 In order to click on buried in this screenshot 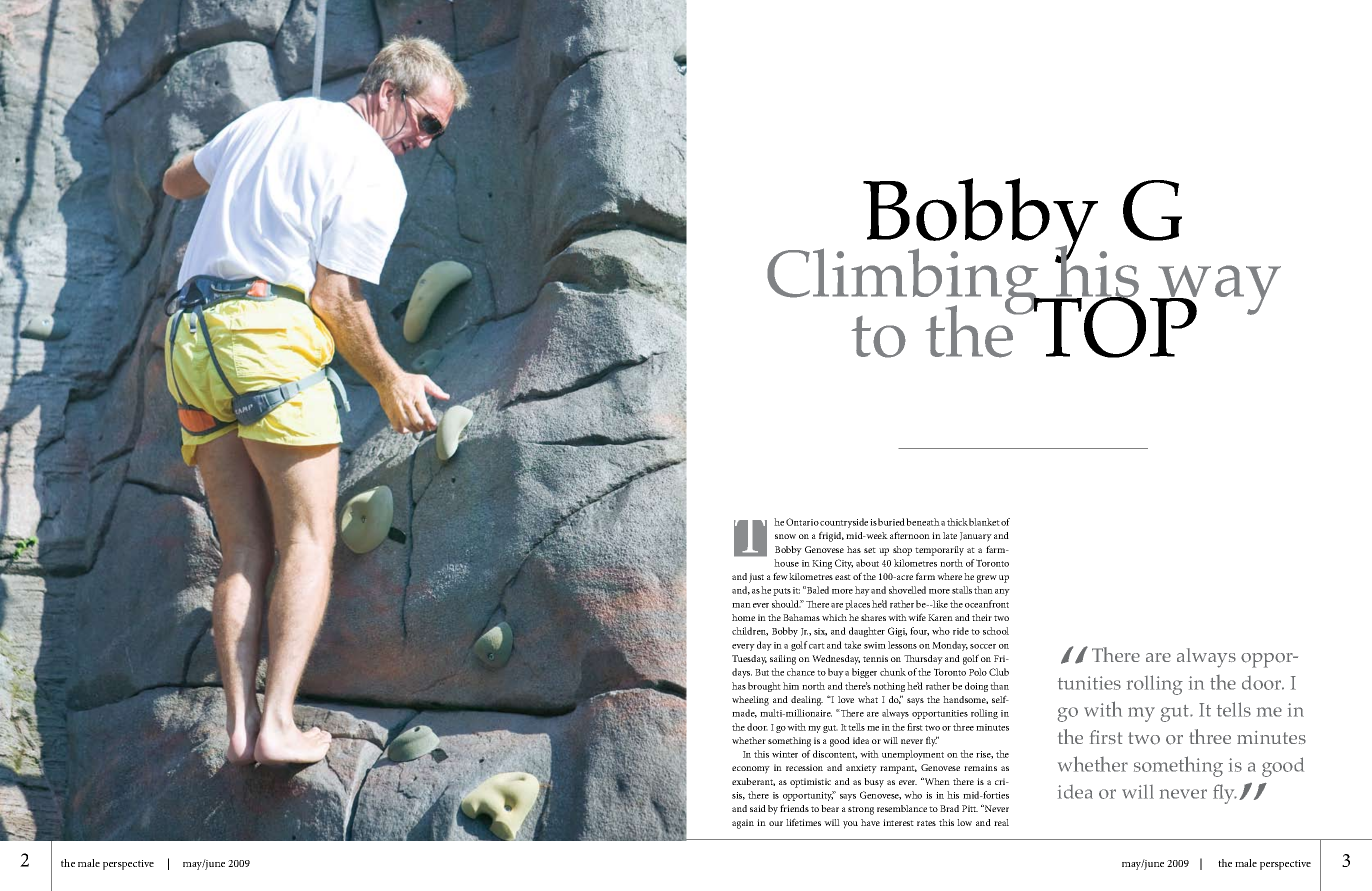, I will do `click(892, 522)`.
